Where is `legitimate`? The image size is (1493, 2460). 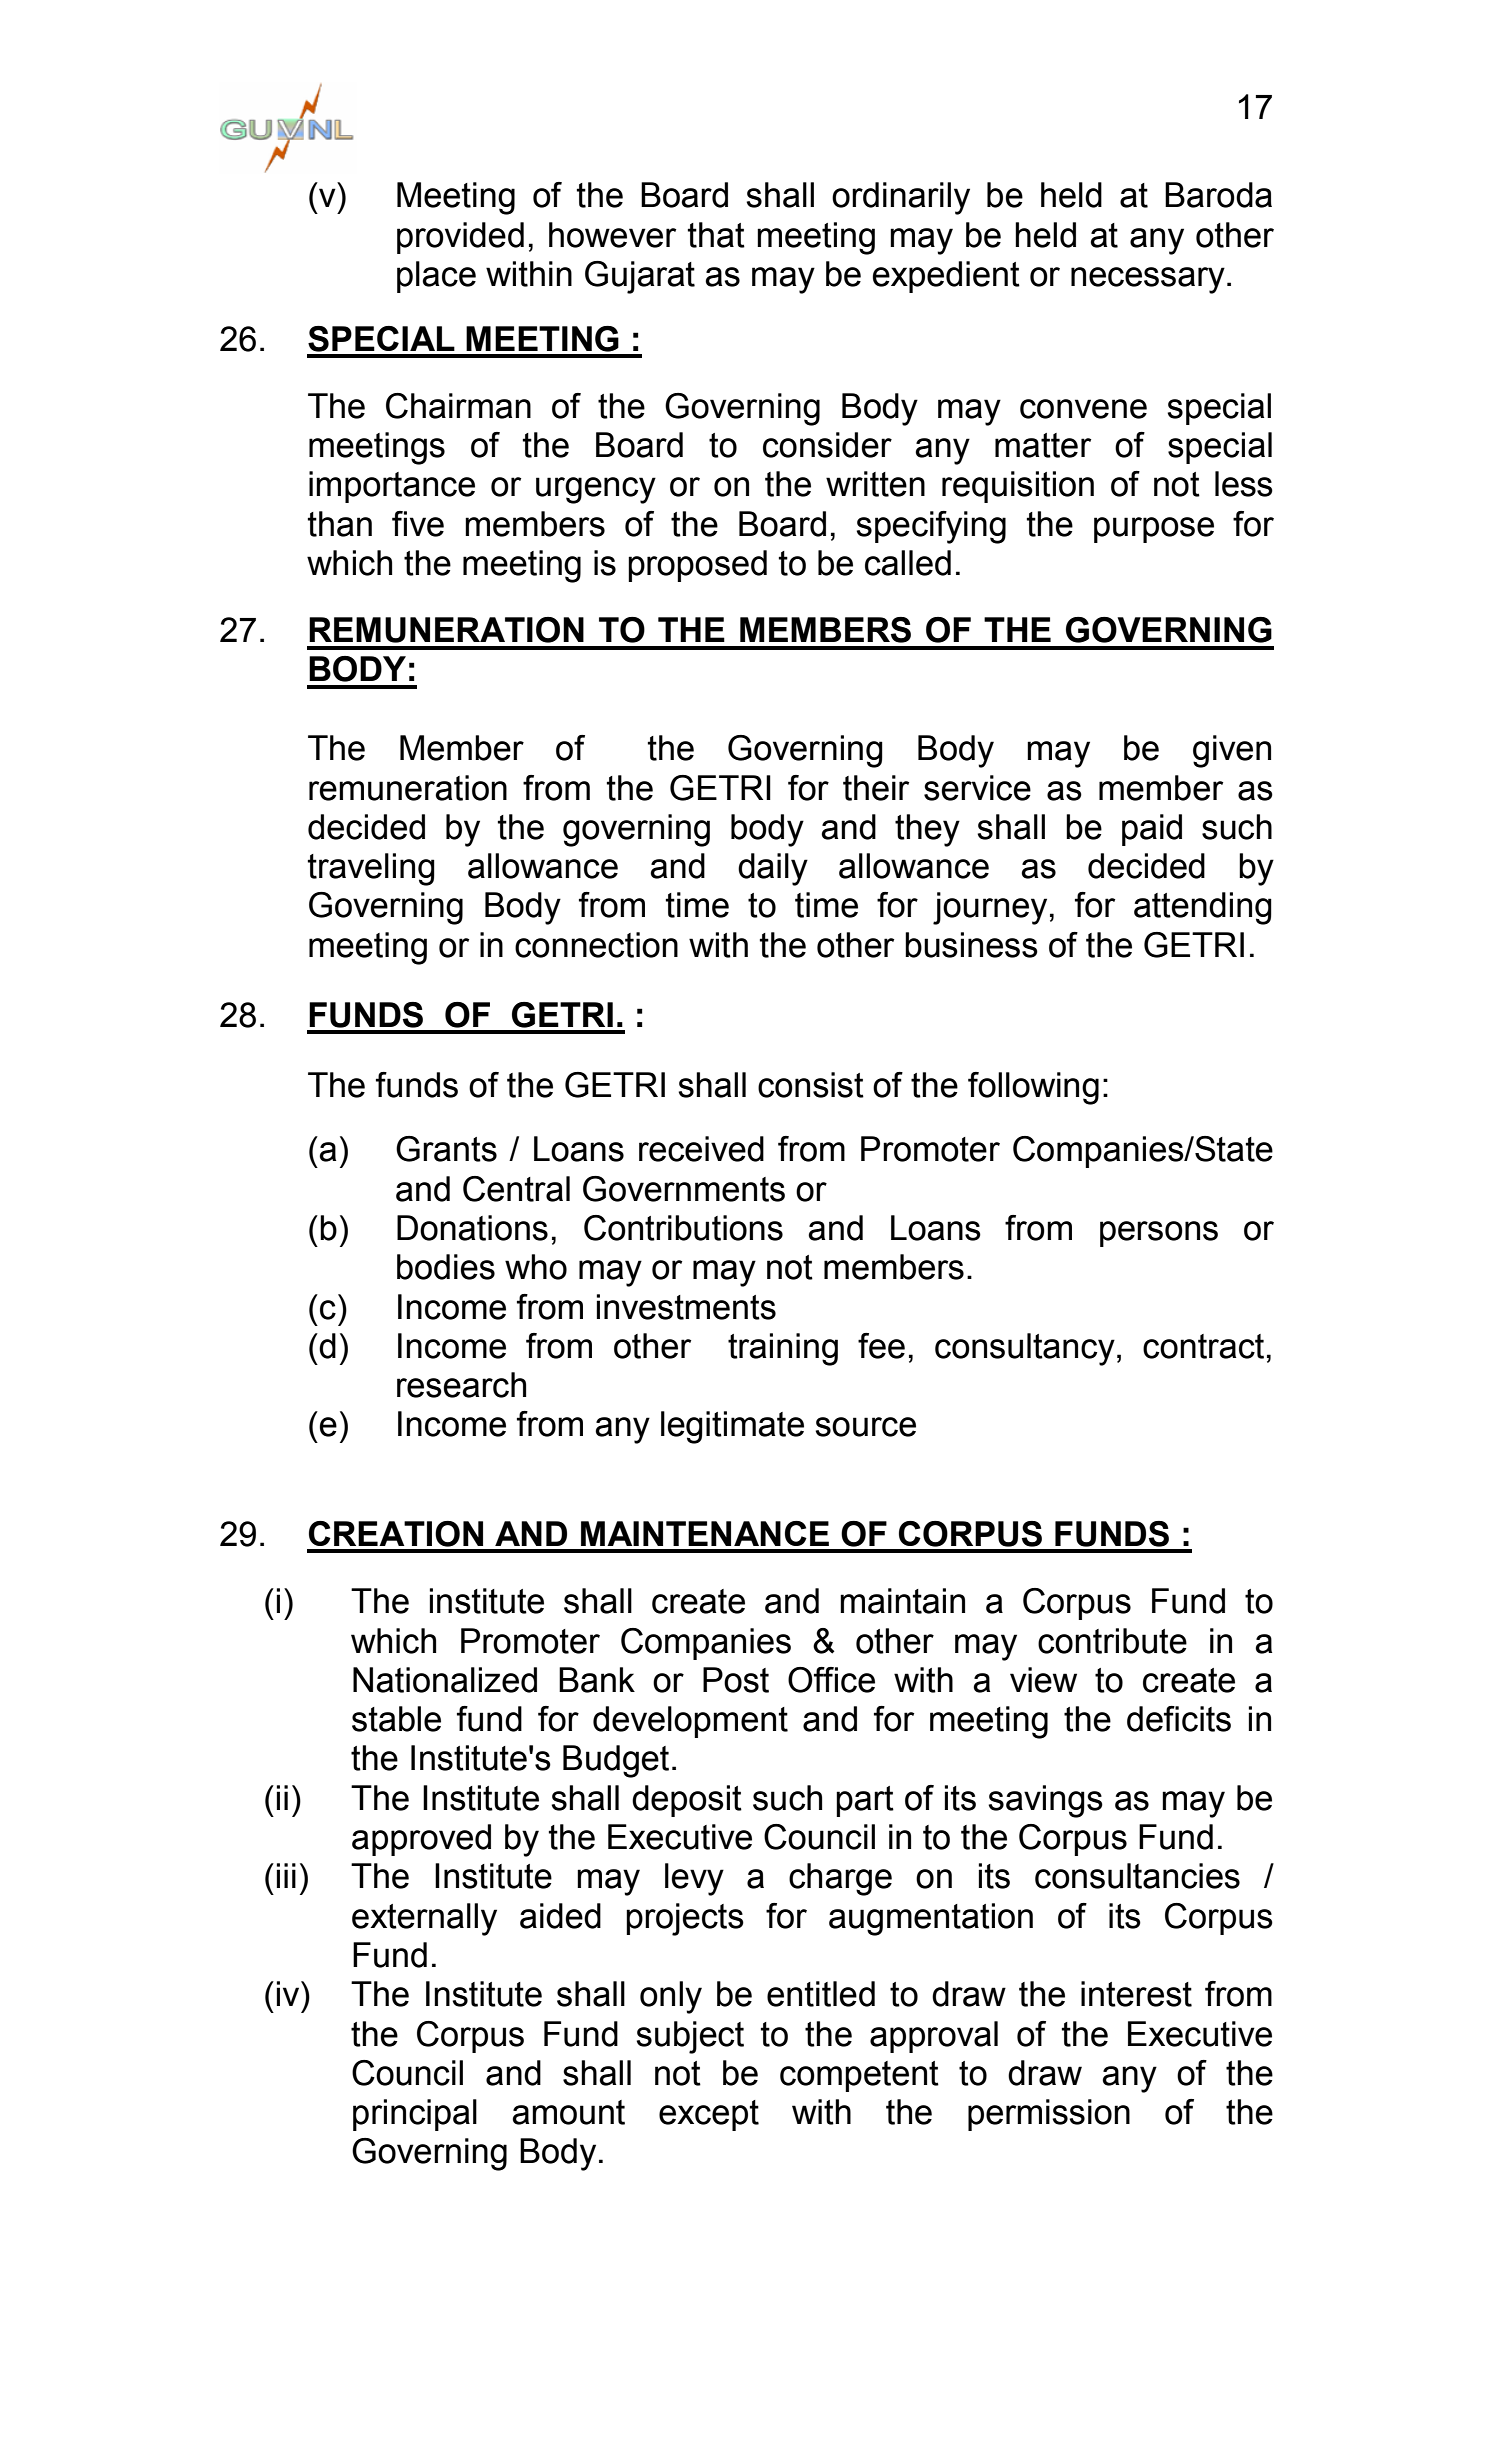 legitimate is located at coordinates (732, 1427).
